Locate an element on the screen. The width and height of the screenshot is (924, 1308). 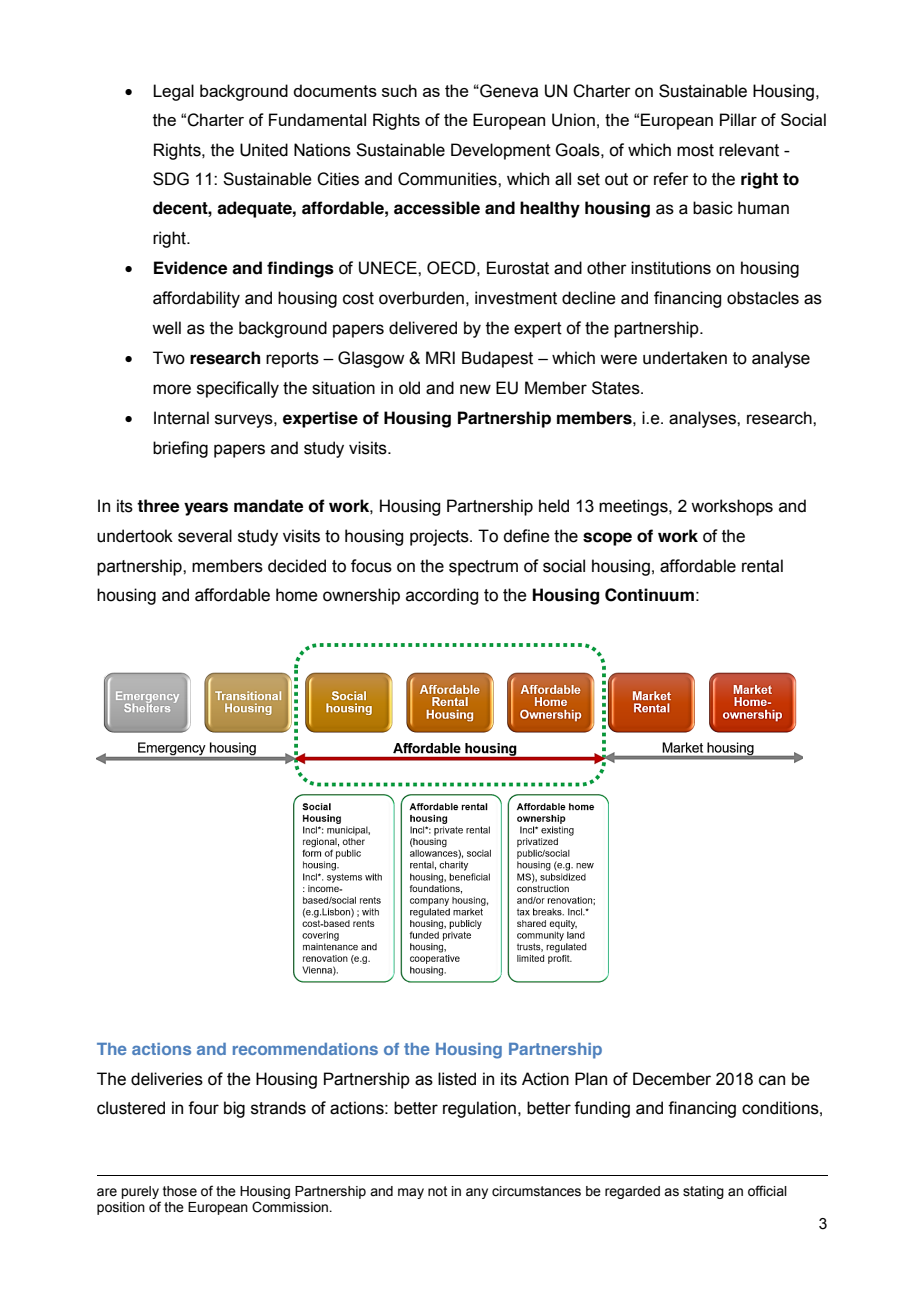
recommendations is located at coordinates (305, 1049).
